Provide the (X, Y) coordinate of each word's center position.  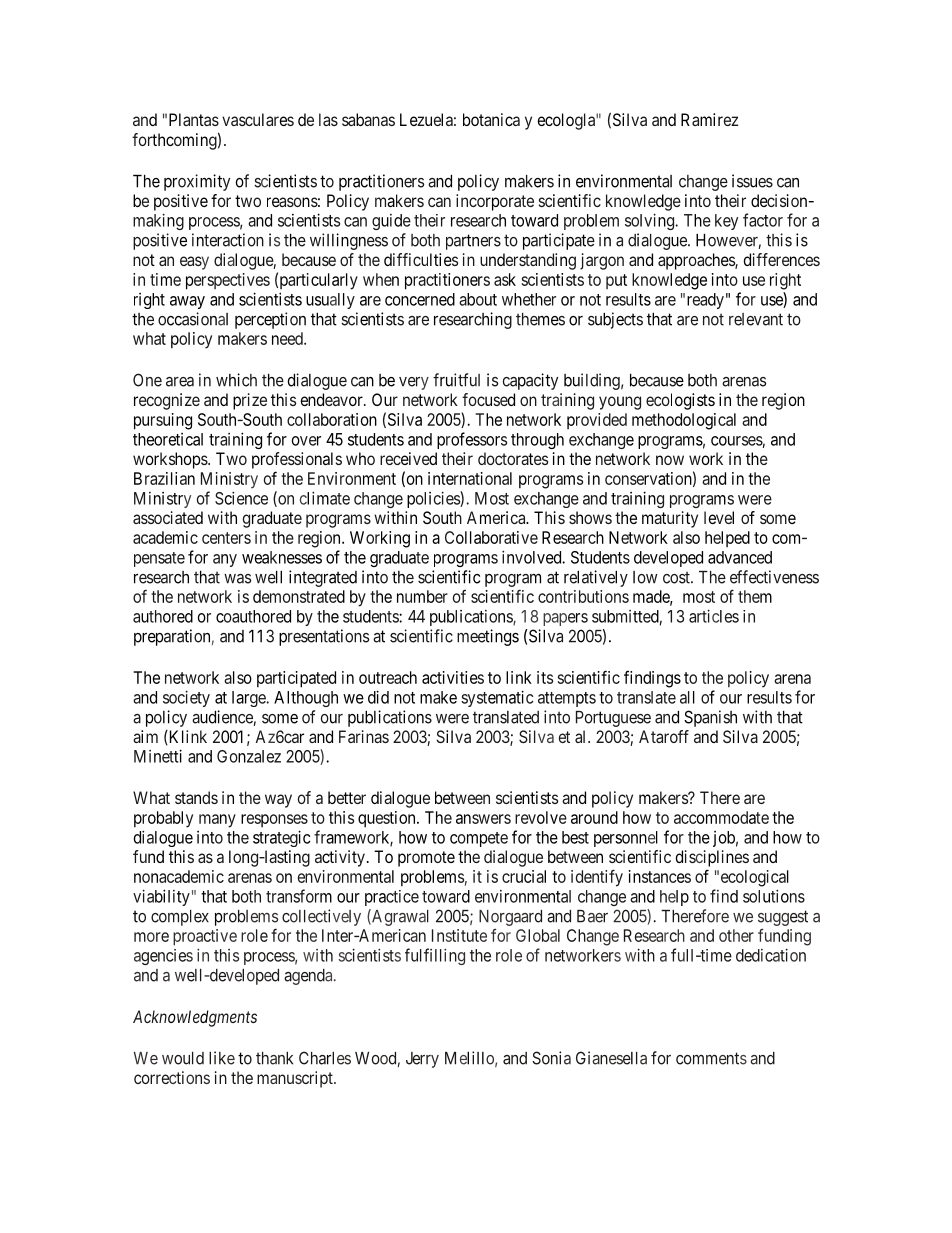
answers (483, 819)
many (217, 821)
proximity (197, 182)
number (422, 596)
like (222, 1058)
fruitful (456, 380)
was (237, 579)
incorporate (495, 202)
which (236, 380)
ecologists (680, 401)
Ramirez (709, 119)
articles (714, 616)
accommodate (721, 817)
